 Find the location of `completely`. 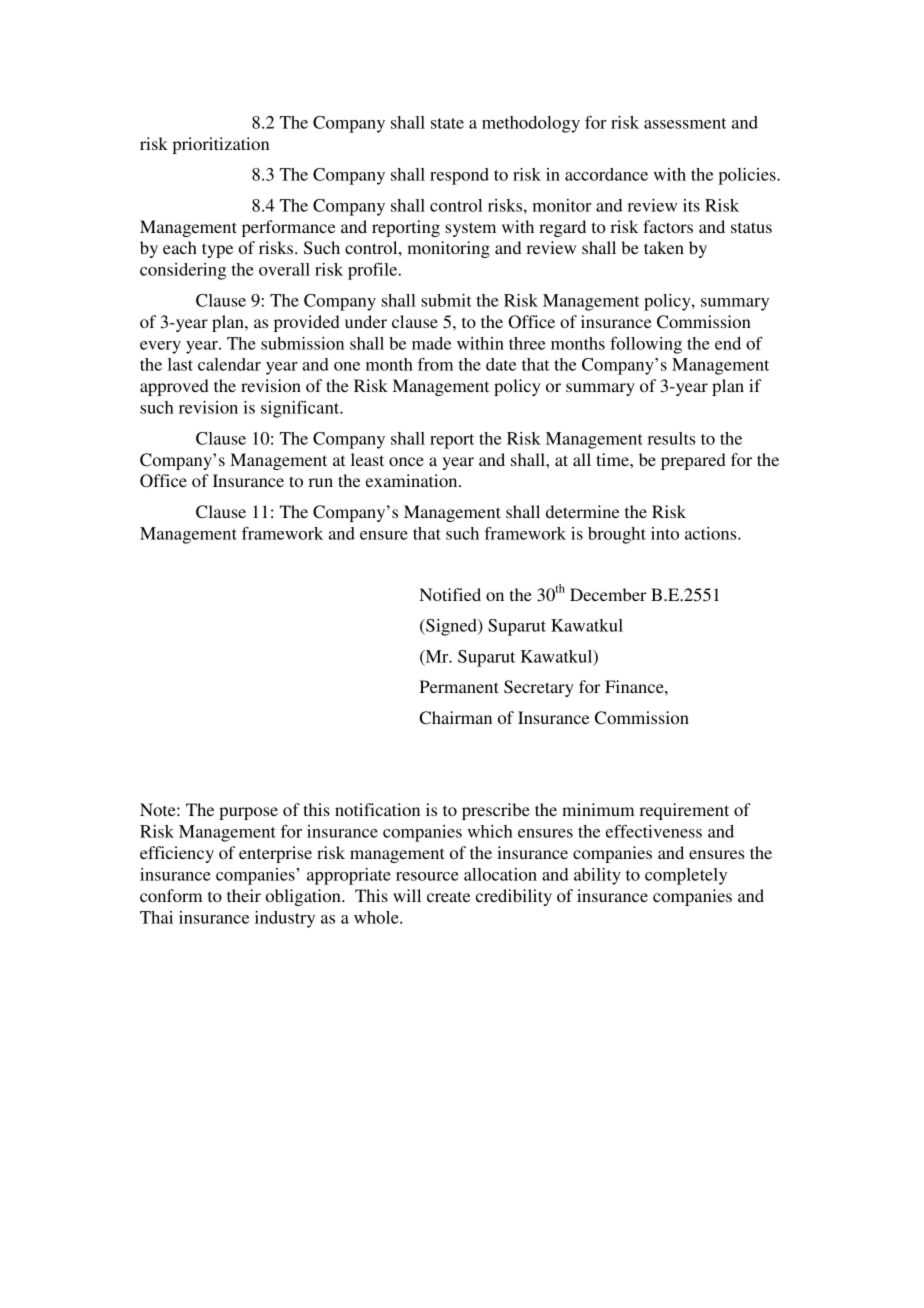

completely is located at coordinates (686, 876).
